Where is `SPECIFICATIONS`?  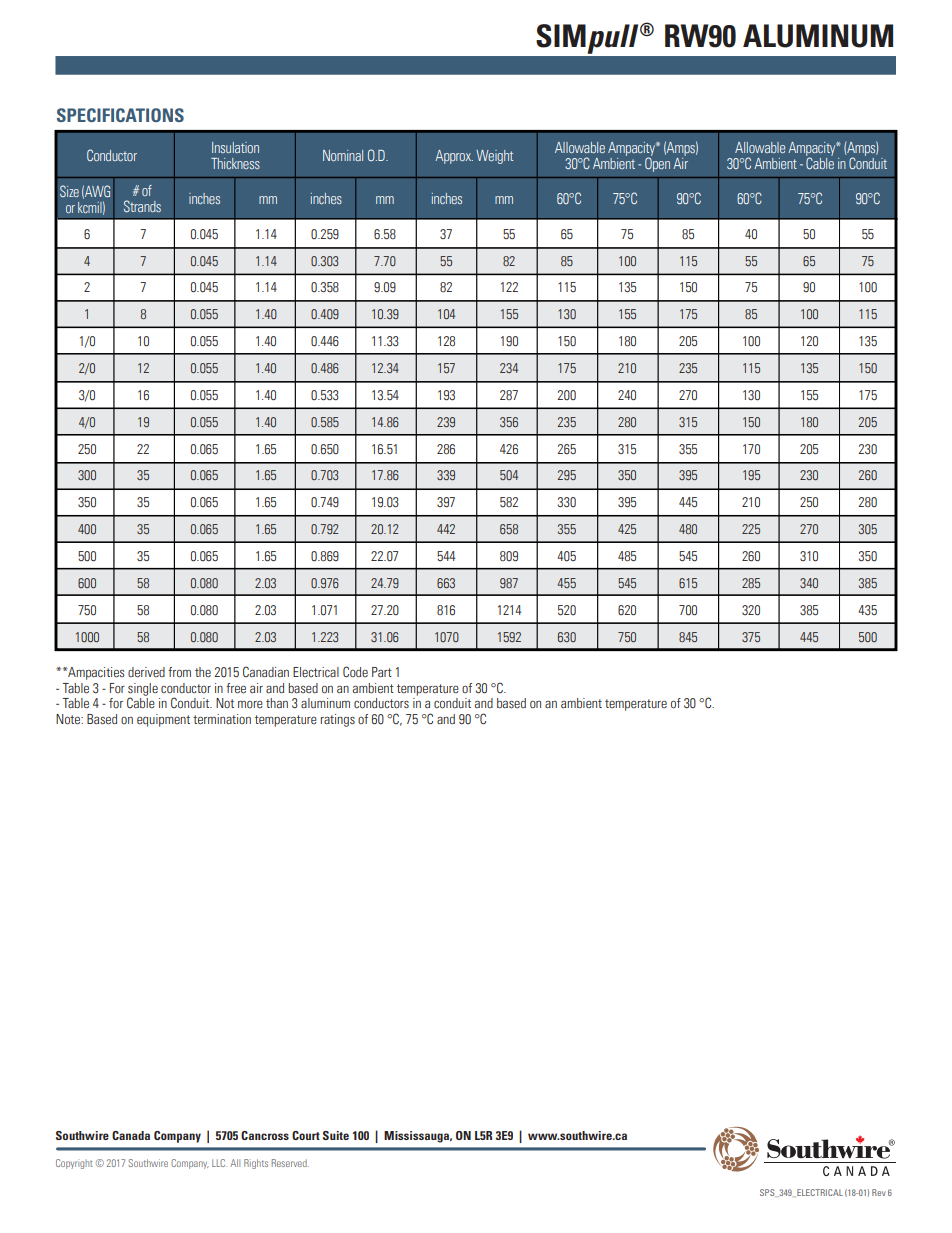
SPECIFICATIONS is located at coordinates (120, 115).
